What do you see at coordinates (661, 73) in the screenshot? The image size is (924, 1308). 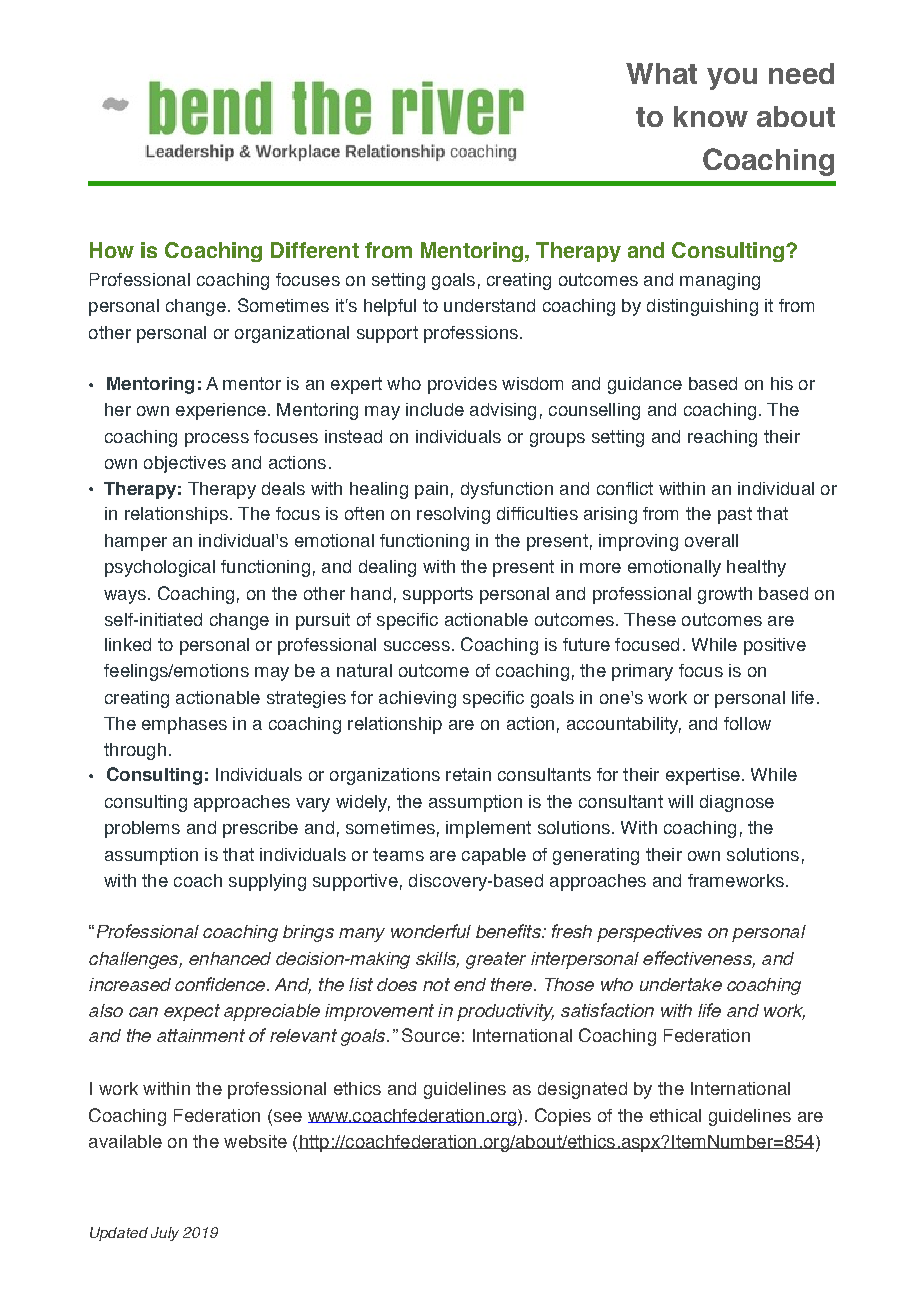 I see `What` at bounding box center [661, 73].
